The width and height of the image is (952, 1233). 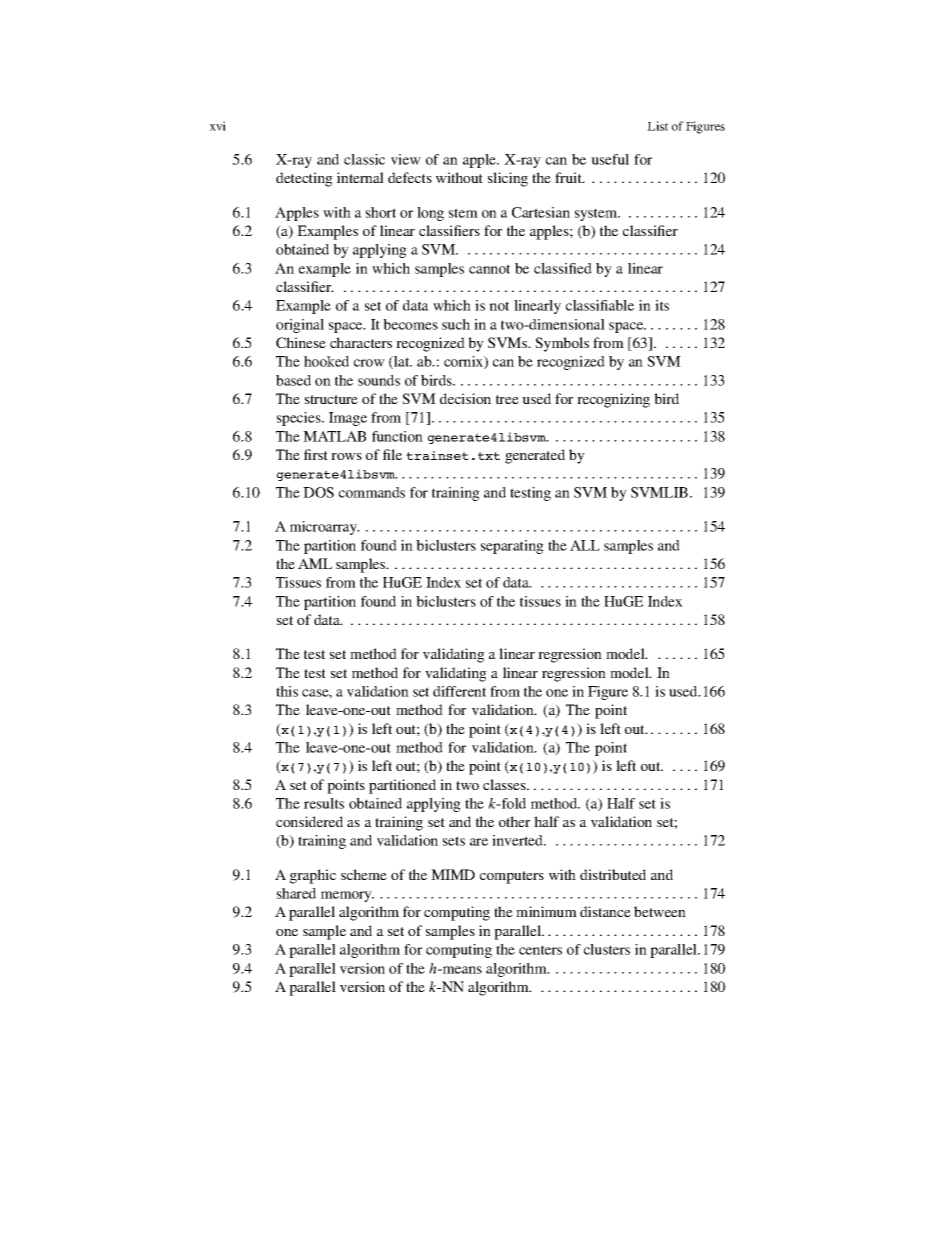 What do you see at coordinates (296, 893) in the image?
I see `shared` at bounding box center [296, 893].
